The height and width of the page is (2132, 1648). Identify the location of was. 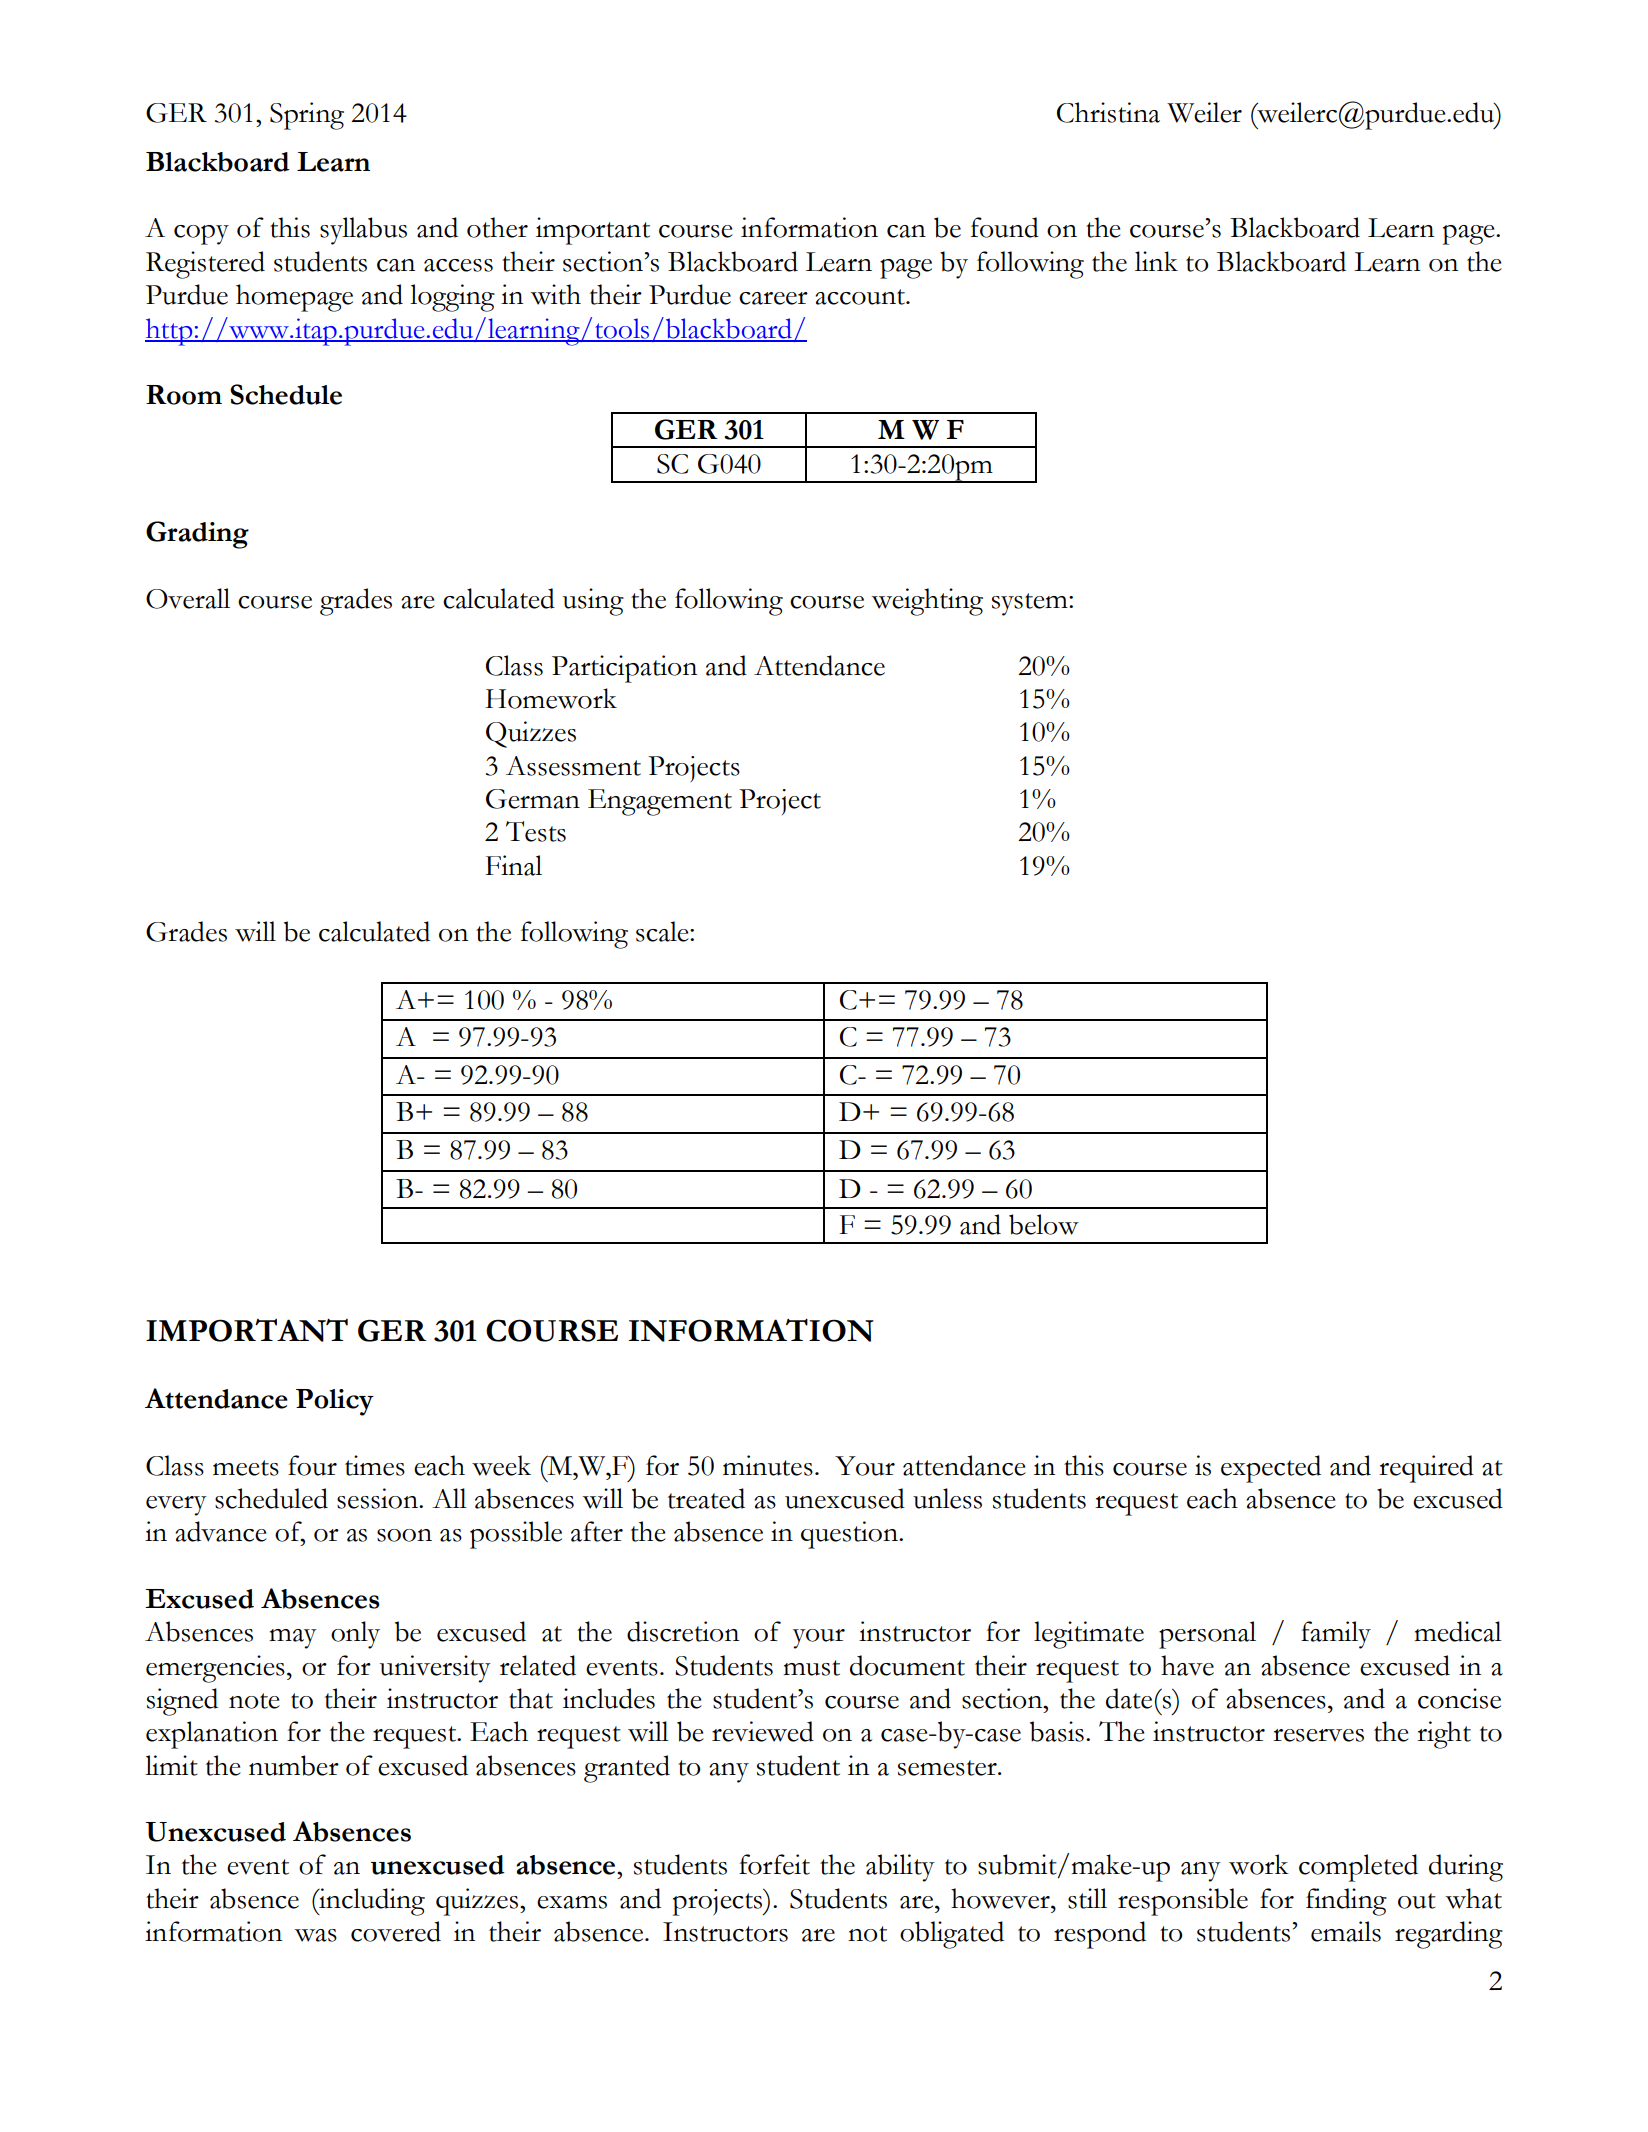
(316, 1935).
